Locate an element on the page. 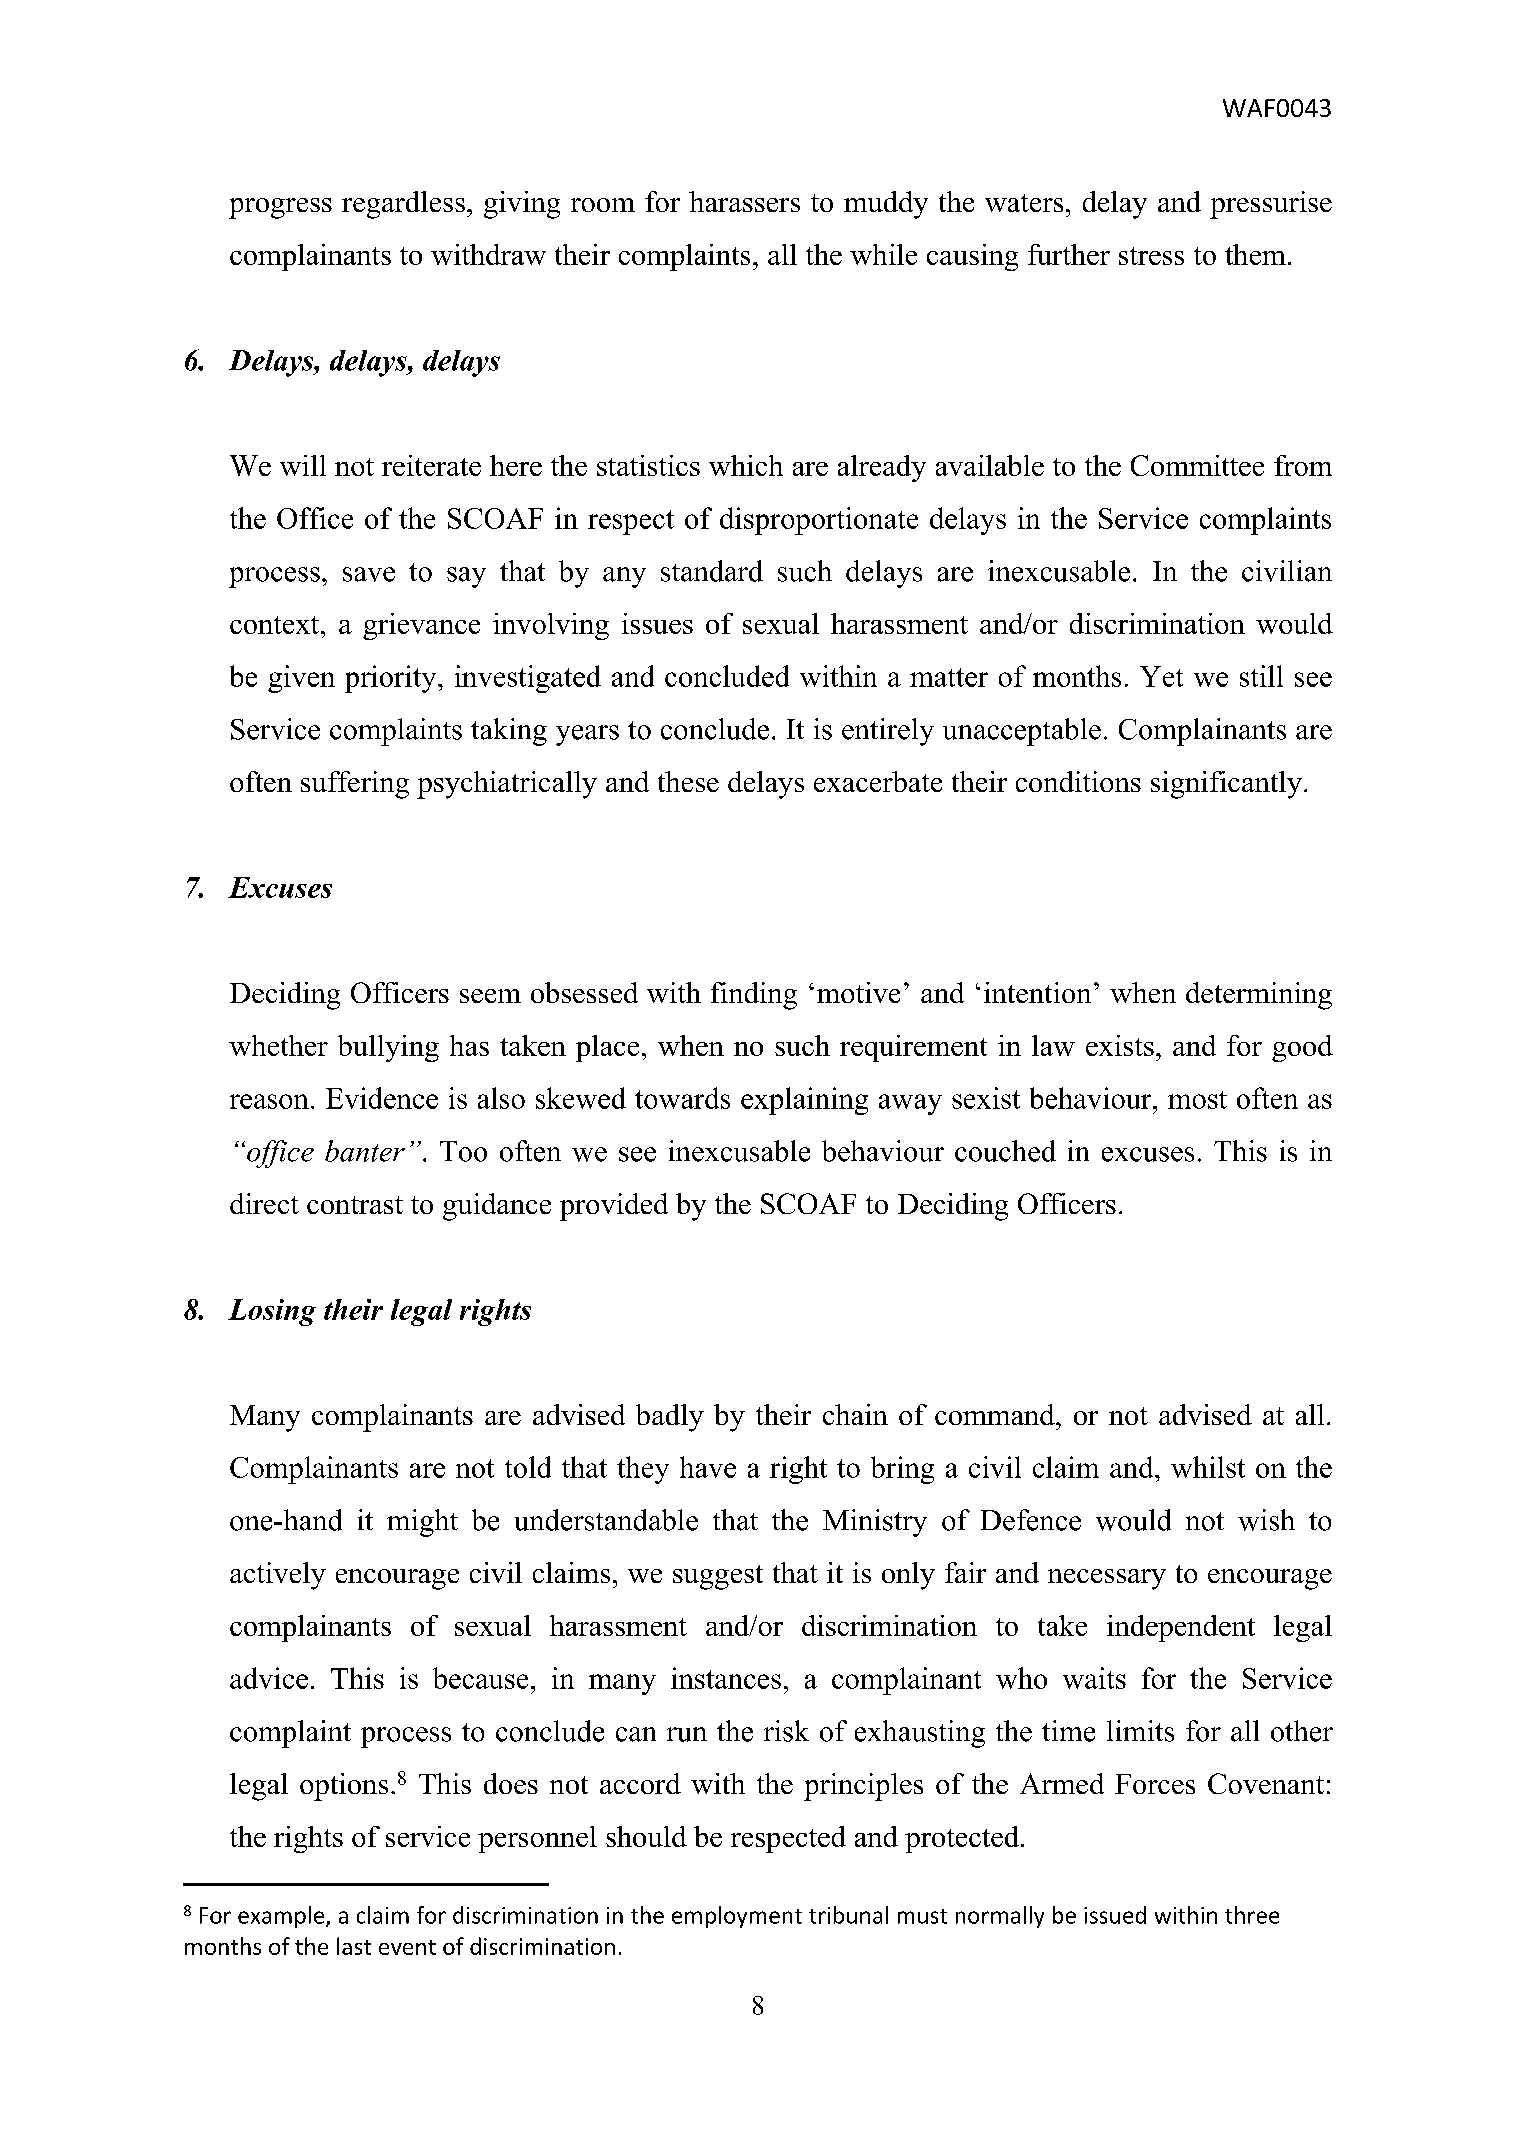 This page has width=1516, height=2145. employment is located at coordinates (737, 1917).
